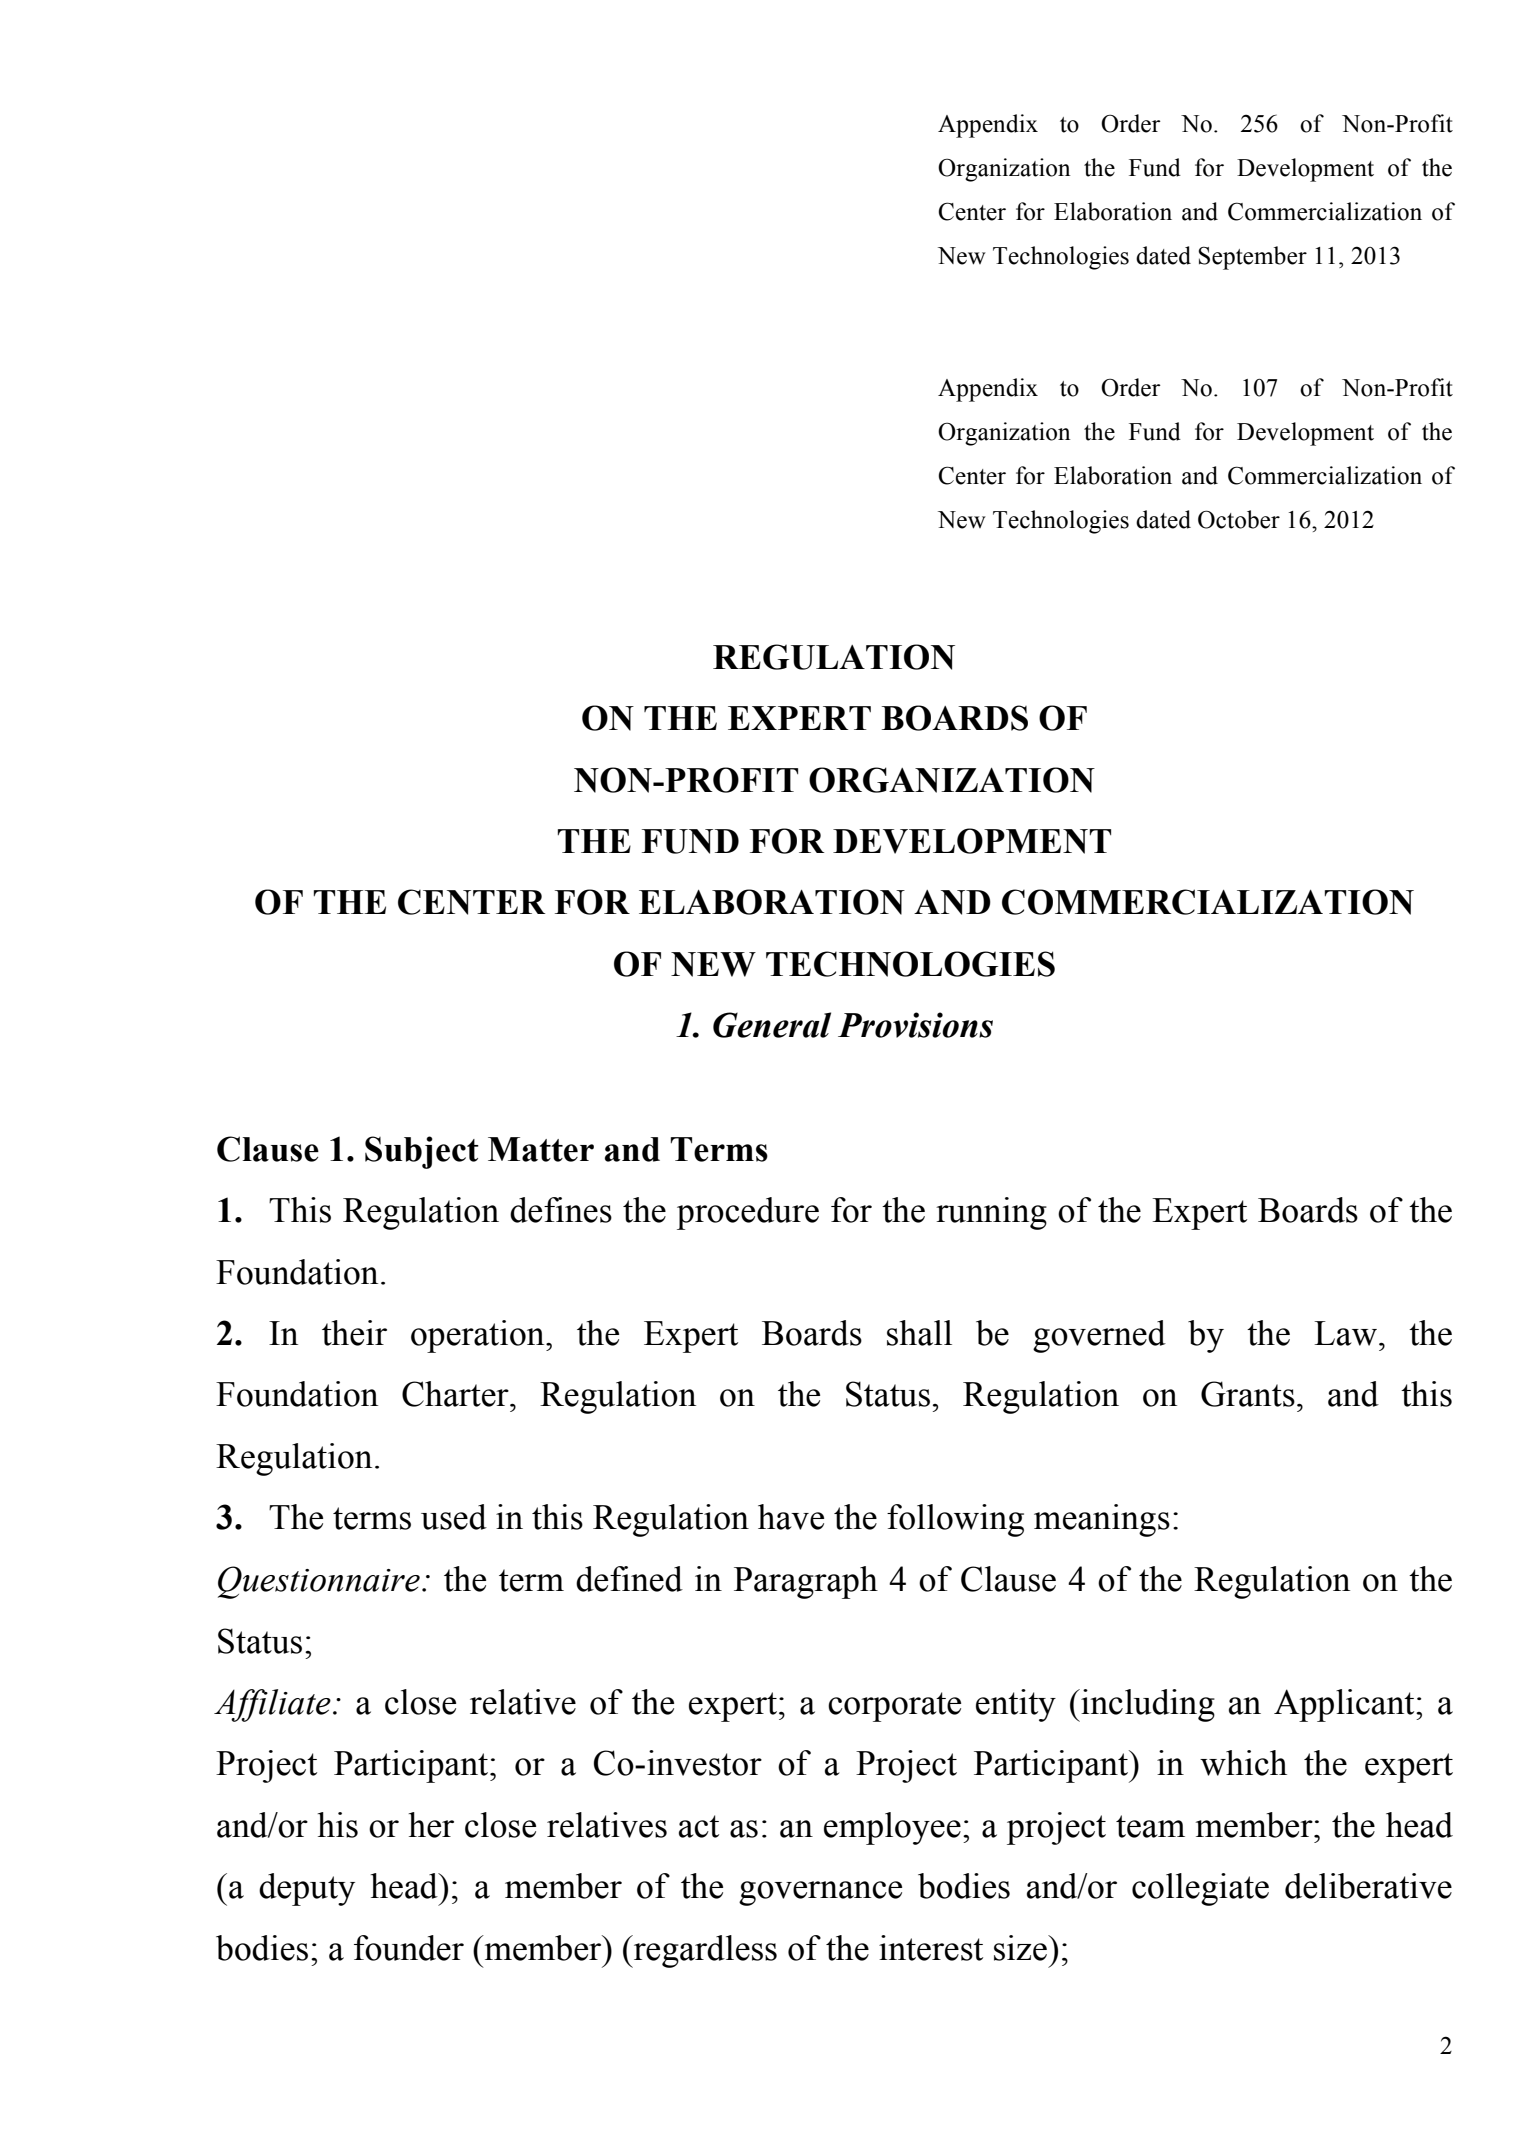 The image size is (1515, 2144). What do you see at coordinates (1239, 519) in the screenshot?
I see `October` at bounding box center [1239, 519].
